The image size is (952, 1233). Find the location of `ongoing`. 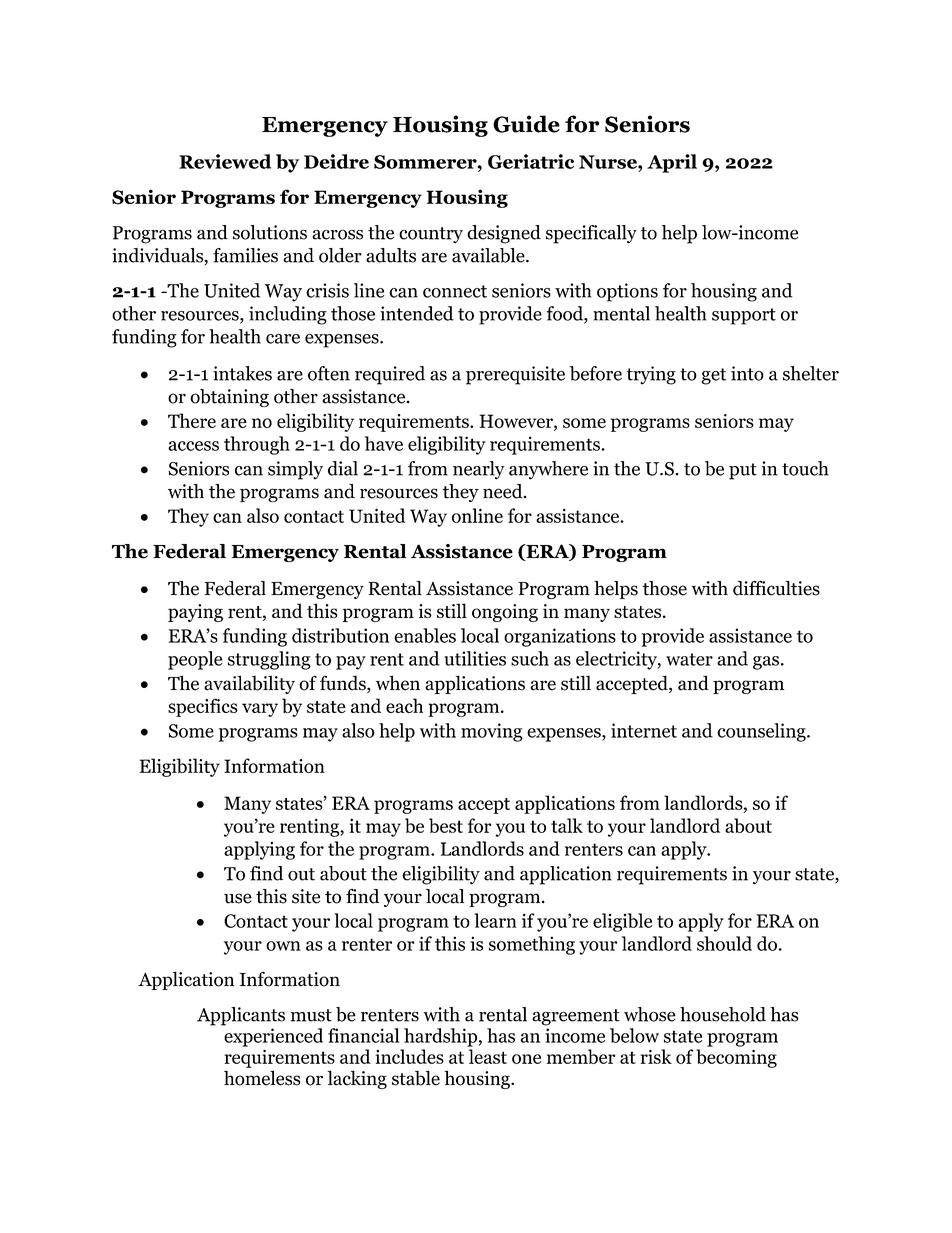

ongoing is located at coordinates (505, 613).
